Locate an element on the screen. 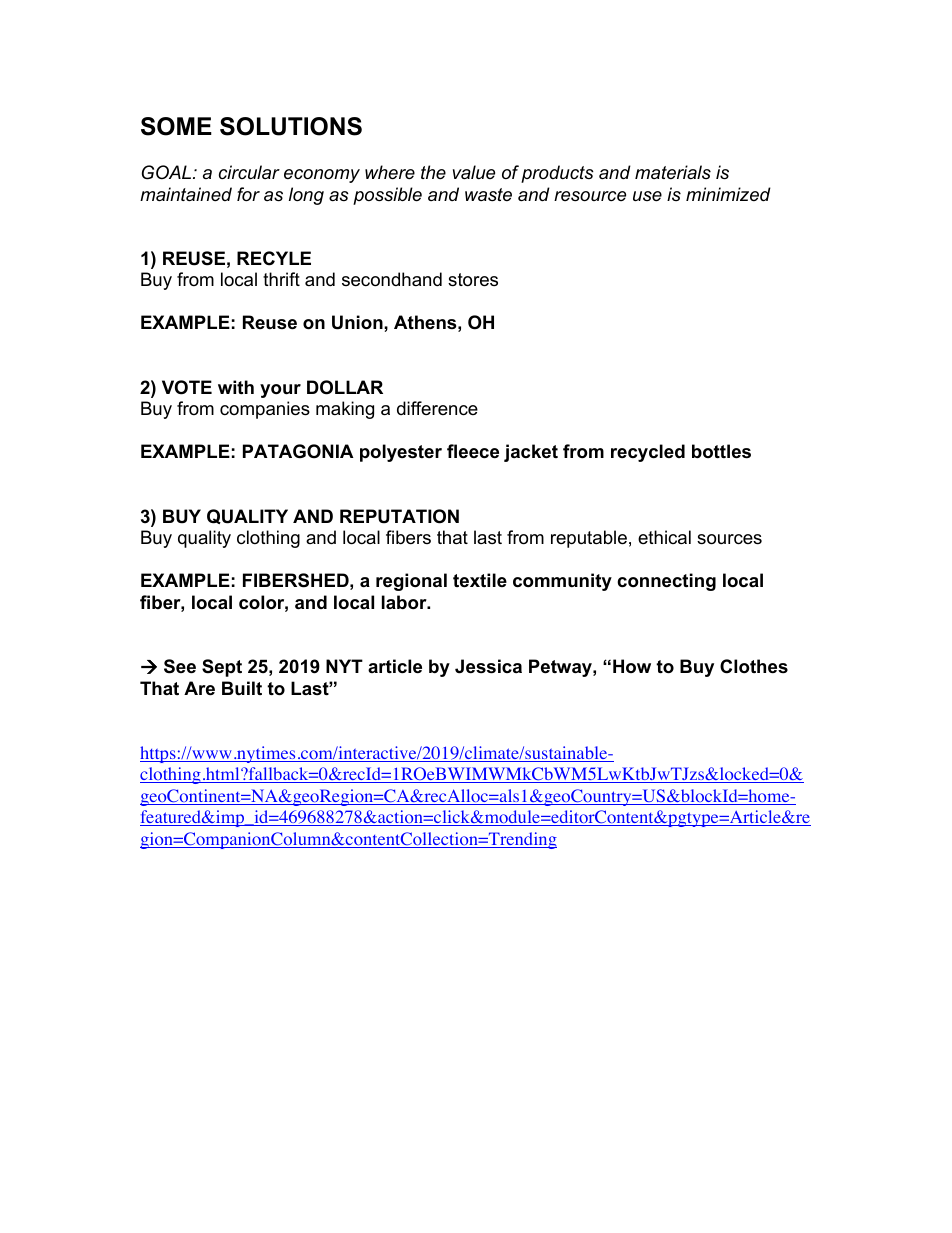 This screenshot has height=1233, width=952. minimized is located at coordinates (728, 194).
